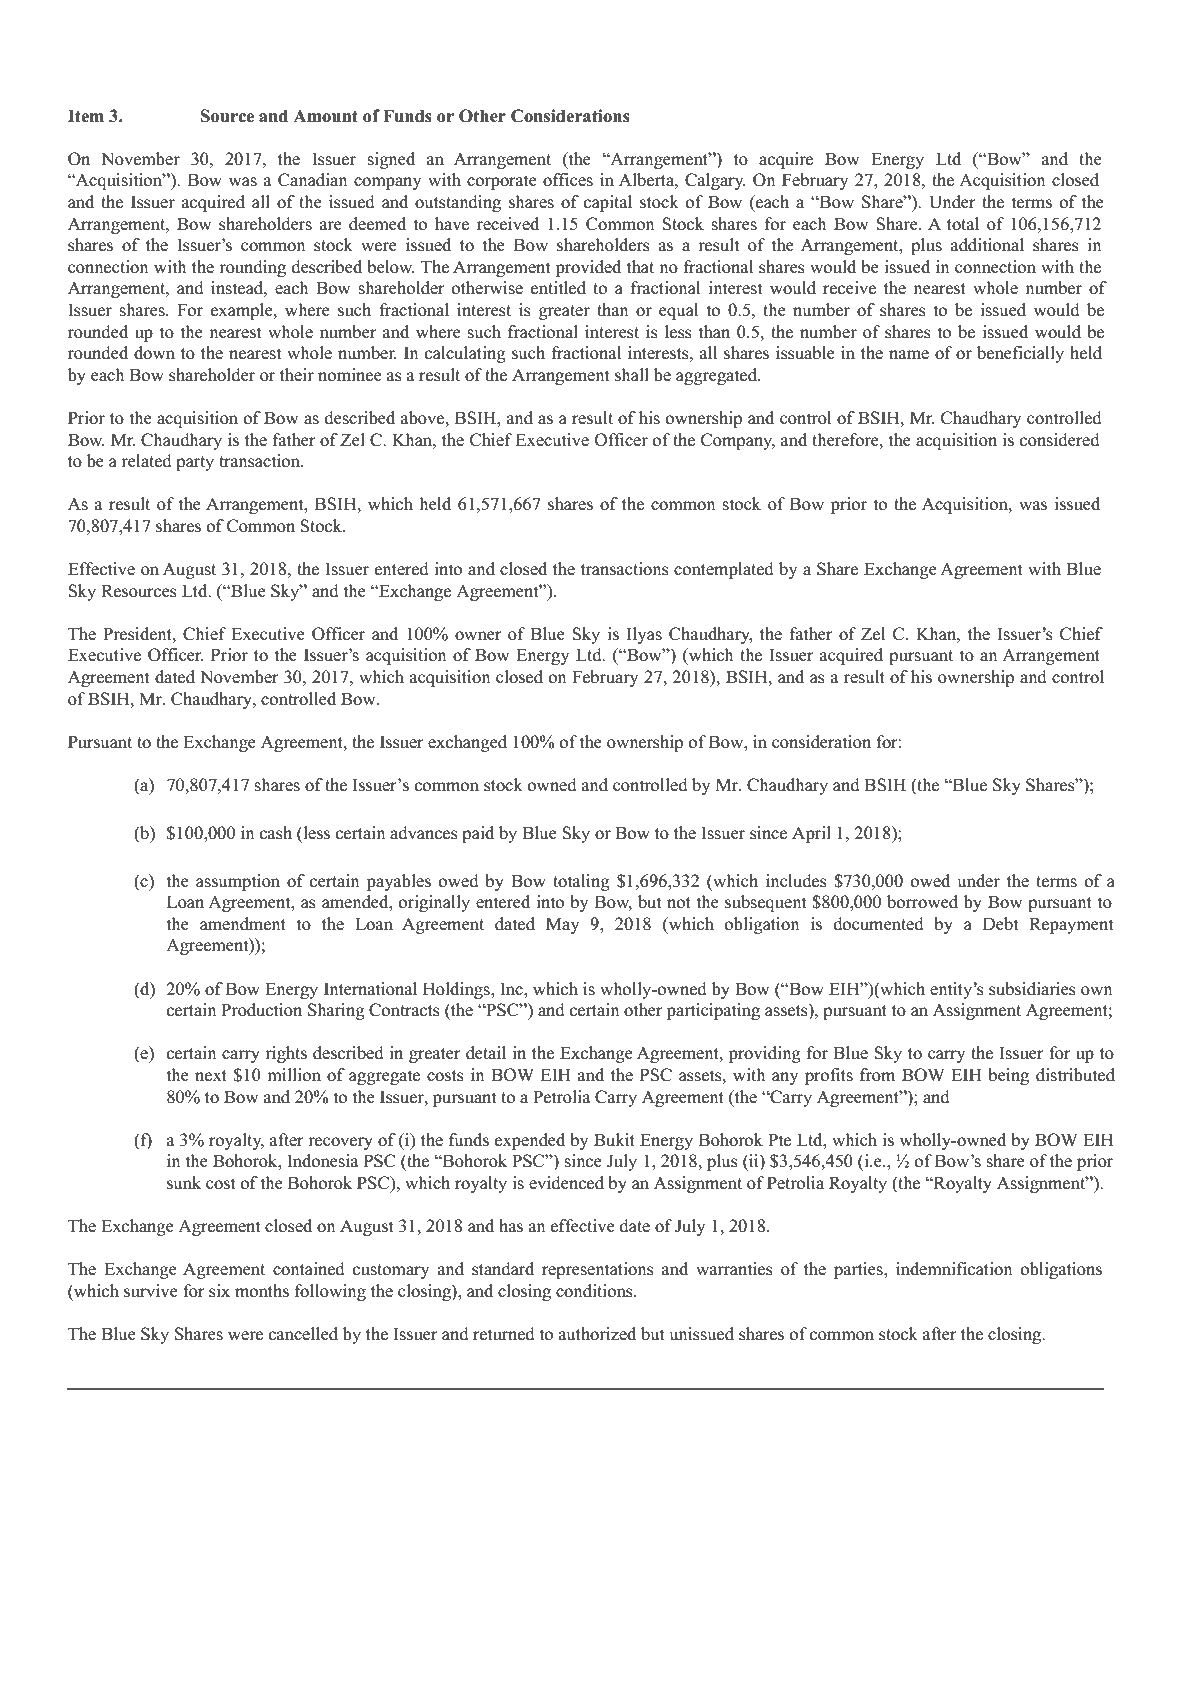 This screenshot has width=1195, height=1691. Describe the element at coordinates (1060, 440) in the screenshot. I see `considered` at that location.
